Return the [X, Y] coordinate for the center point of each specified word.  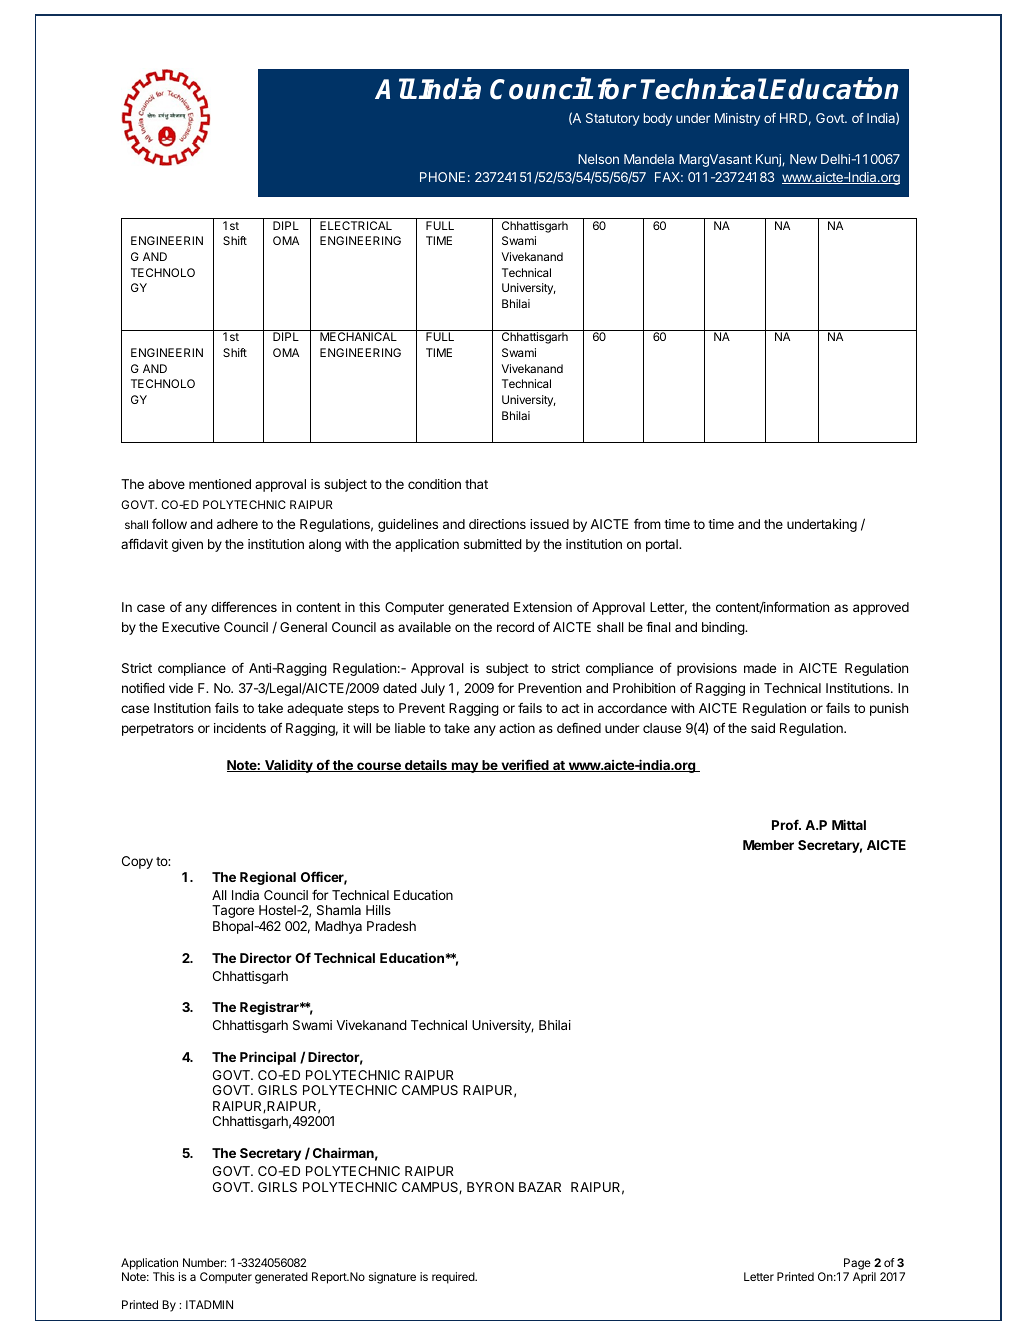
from [647, 523]
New [803, 159]
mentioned [220, 484]
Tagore [233, 911]
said [763, 728]
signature [392, 1278]
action [517, 728]
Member [768, 845]
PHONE [442, 177]
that [476, 484]
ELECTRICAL [356, 225]
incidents [240, 728]
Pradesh [391, 926]
